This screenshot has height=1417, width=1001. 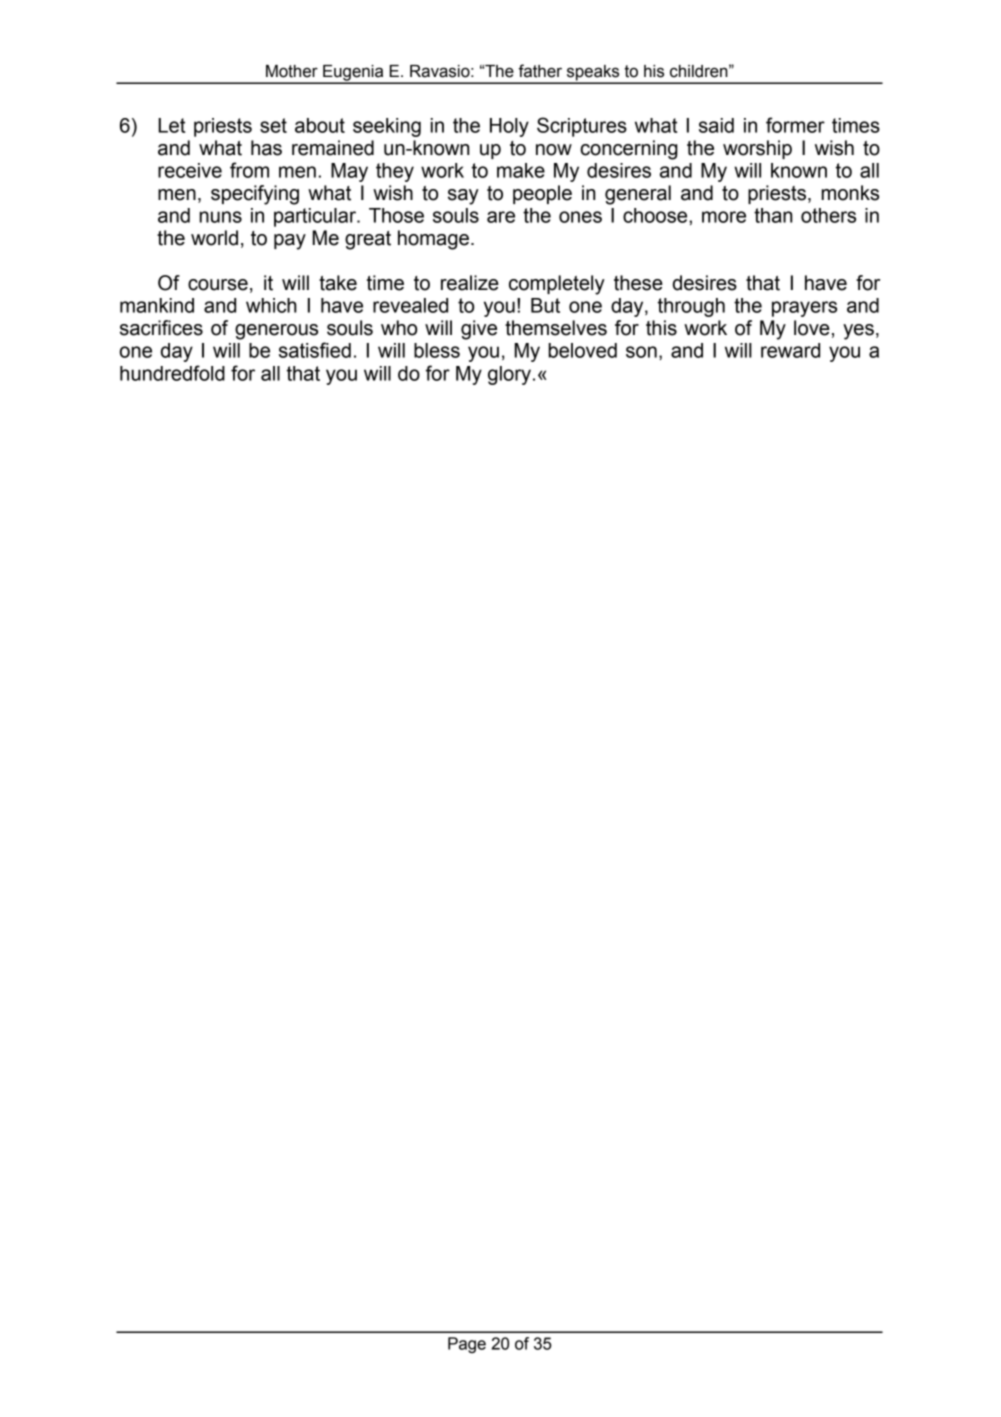 What do you see at coordinates (790, 350) in the screenshot?
I see `reward` at bounding box center [790, 350].
